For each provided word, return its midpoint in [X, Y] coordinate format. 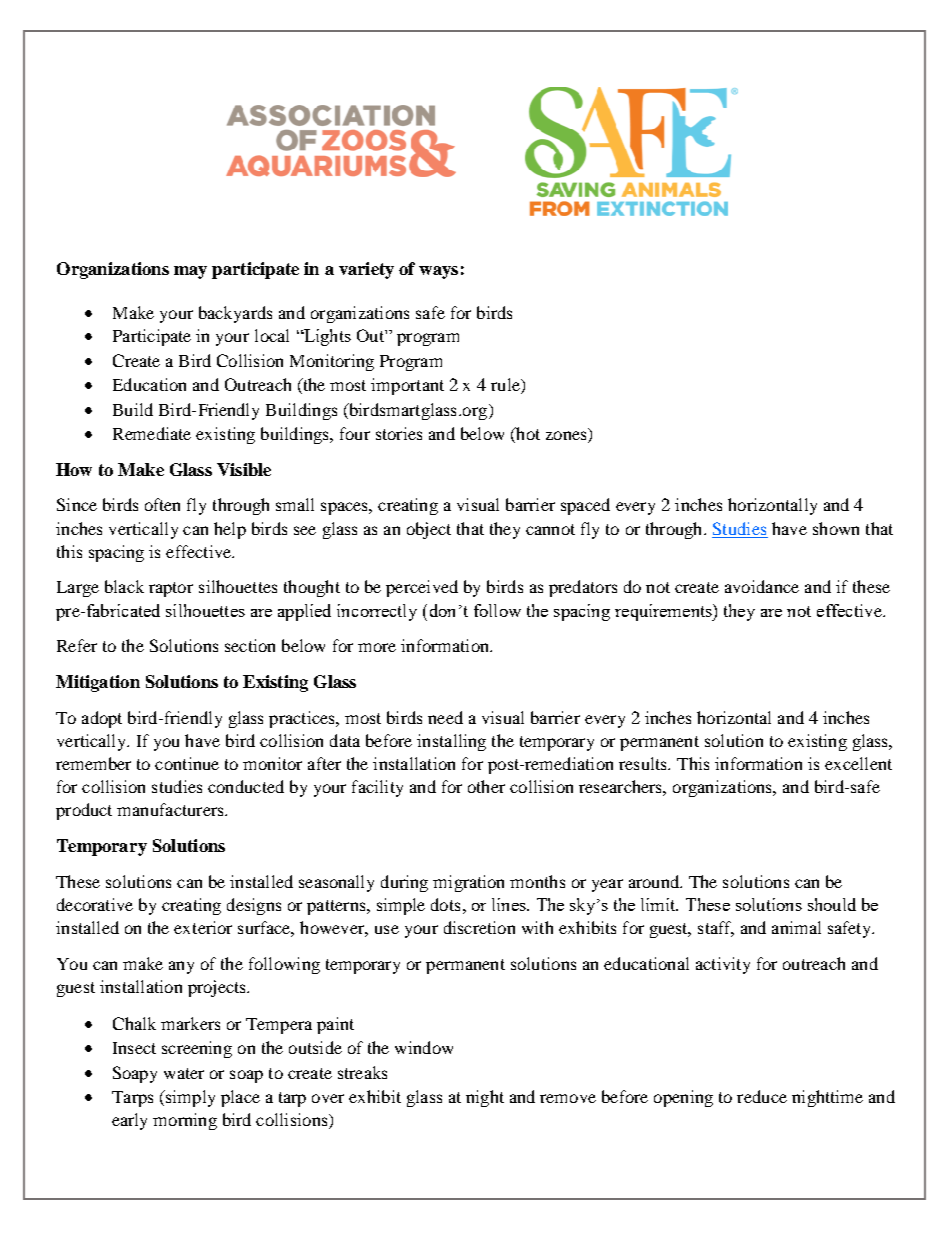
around [655, 881]
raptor [171, 589]
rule [506, 386]
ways [438, 272]
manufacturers [171, 809]
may [190, 272]
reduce [762, 1096]
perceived [422, 588]
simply [189, 1098]
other [486, 786]
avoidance [762, 586]
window [424, 1047]
